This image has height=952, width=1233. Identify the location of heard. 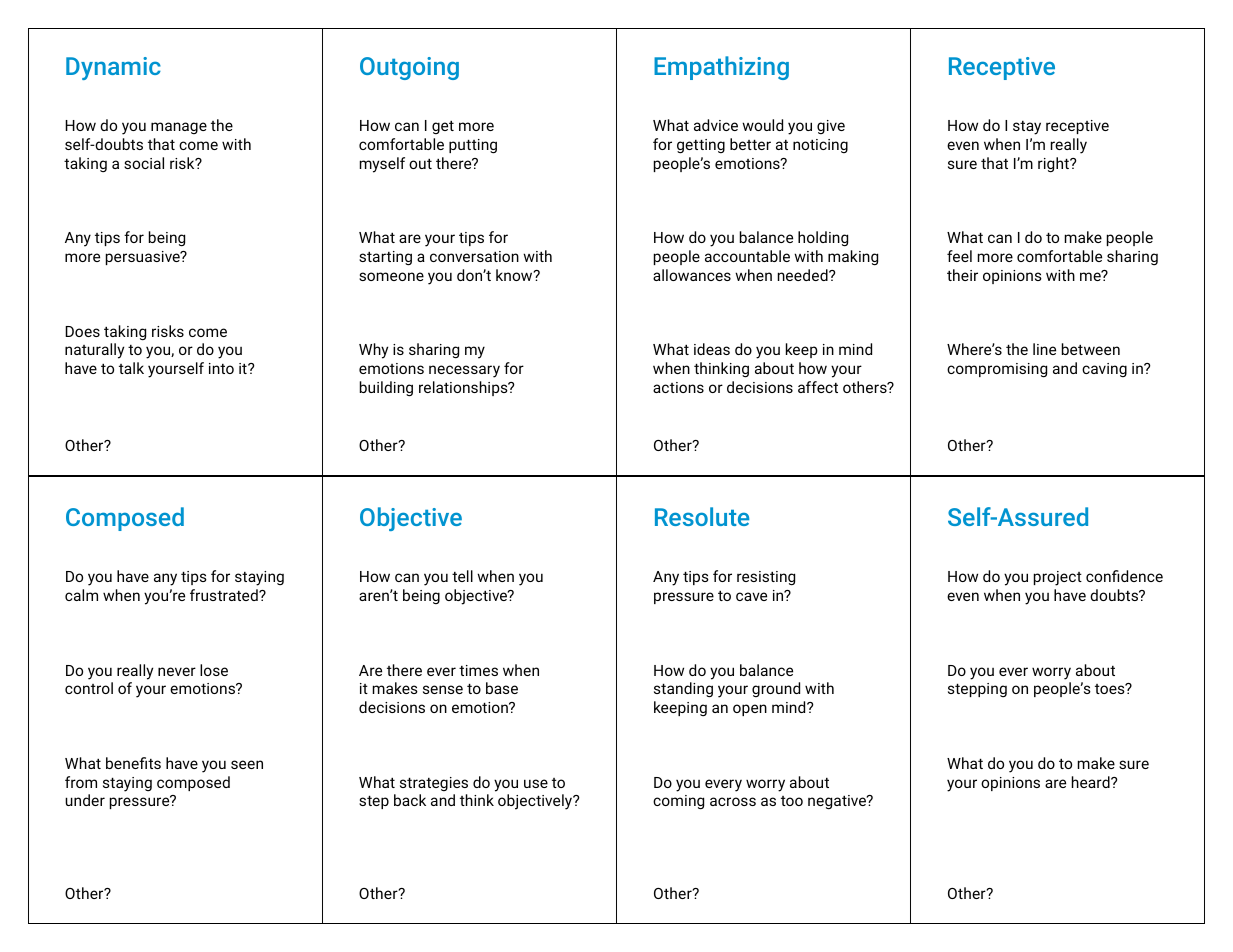
(1092, 782).
